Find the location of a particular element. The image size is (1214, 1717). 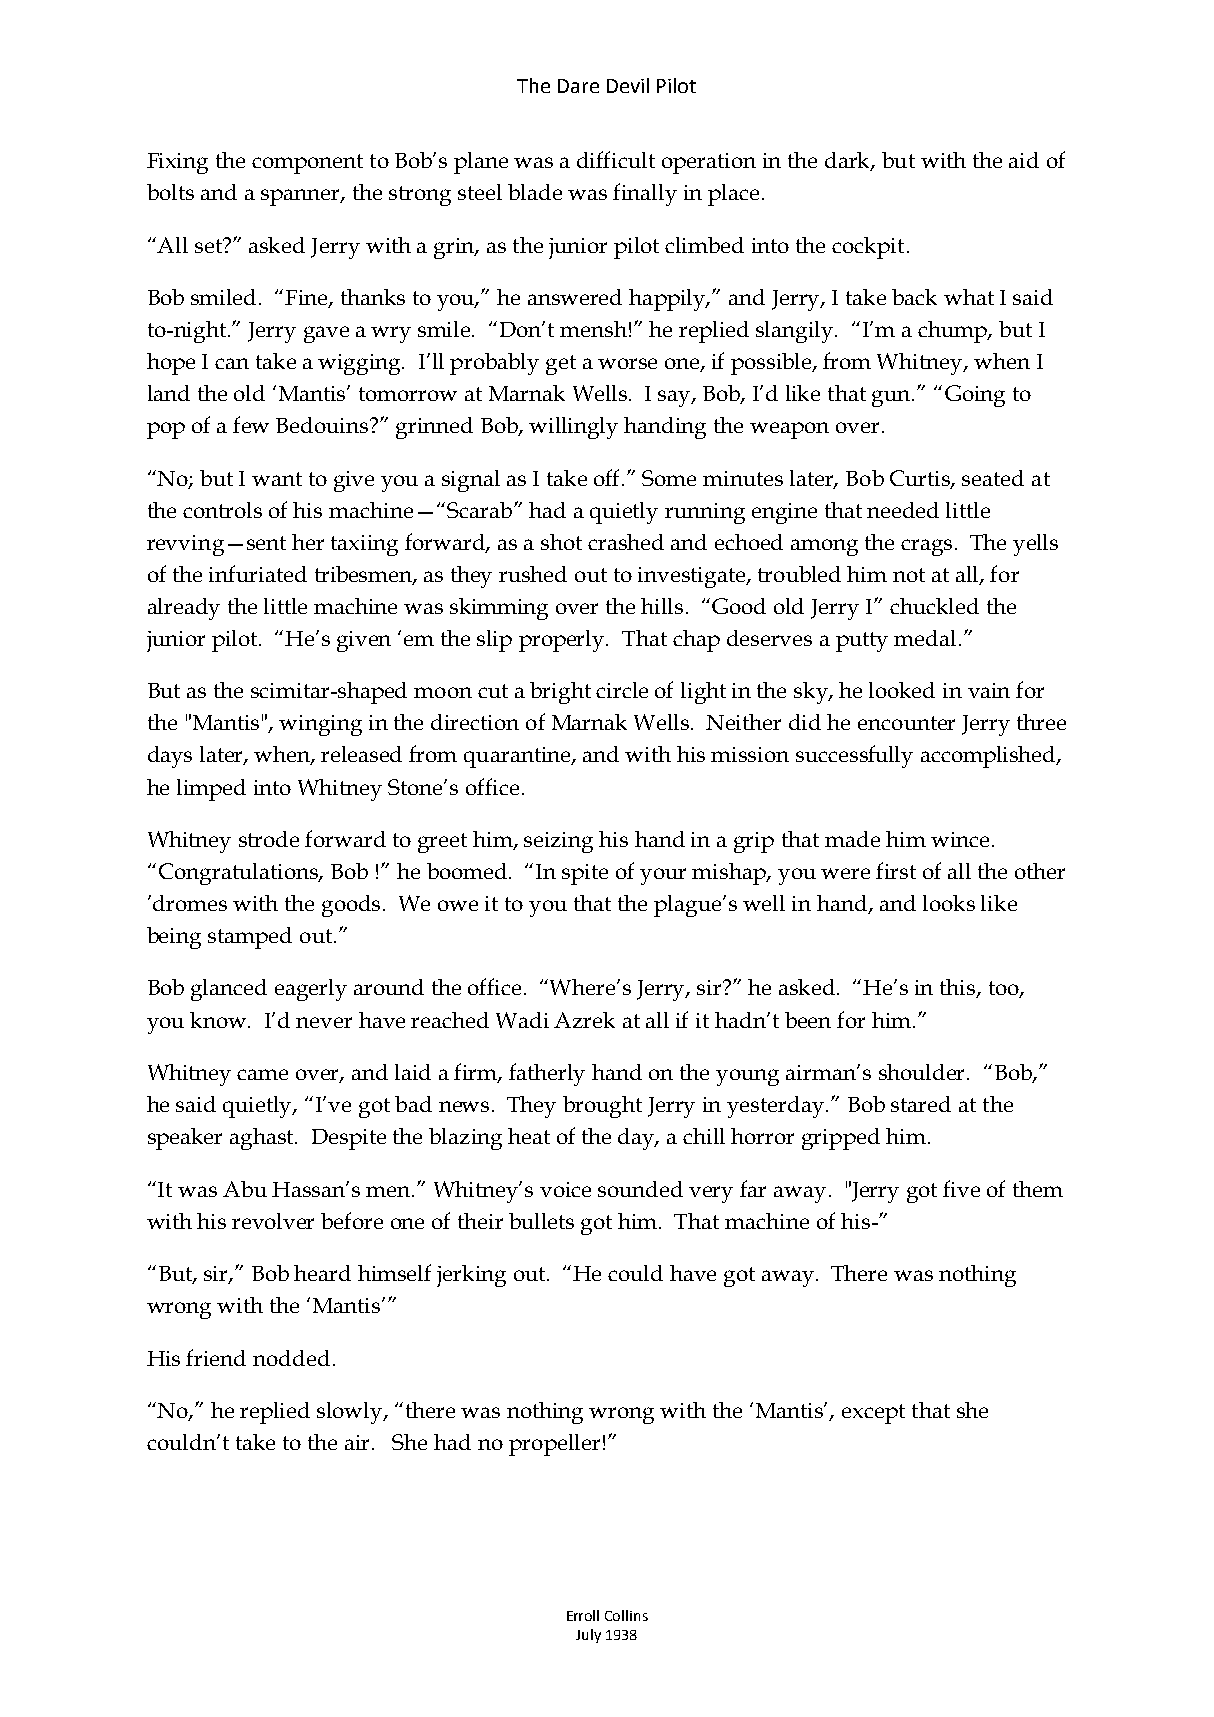

back is located at coordinates (914, 297).
